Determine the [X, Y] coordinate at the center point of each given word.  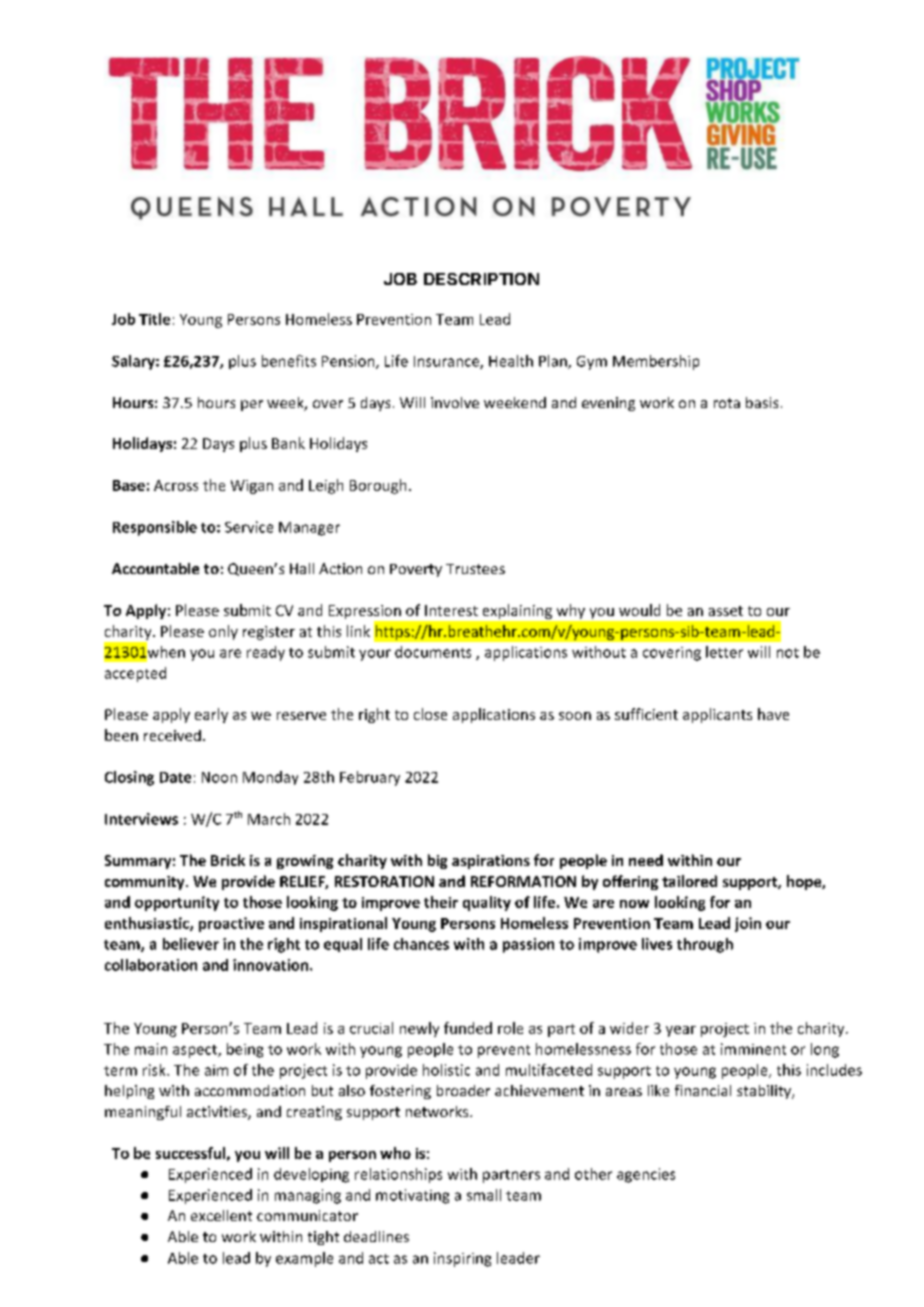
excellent [221, 1215]
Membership [656, 362]
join [748, 924]
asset [726, 611]
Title [154, 319]
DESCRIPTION [481, 279]
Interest [451, 610]
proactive [231, 924]
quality [487, 903]
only [223, 632]
